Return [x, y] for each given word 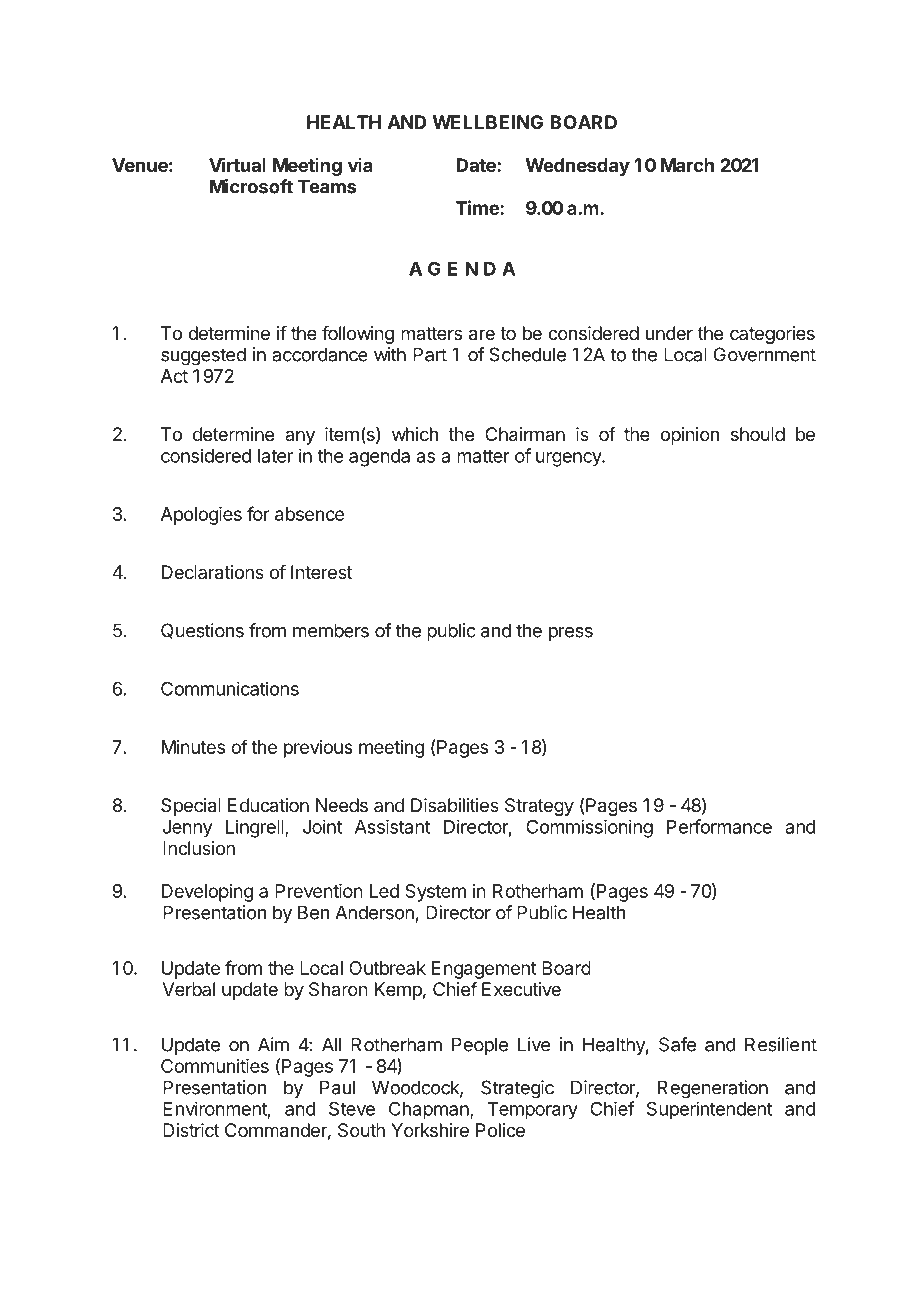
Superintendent [710, 1110]
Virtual [237, 164]
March [687, 165]
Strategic [517, 1089]
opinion [689, 436]
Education [268, 805]
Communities [215, 1066]
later [275, 456]
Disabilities [455, 805]
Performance [719, 826]
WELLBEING [488, 122]
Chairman [525, 434]
